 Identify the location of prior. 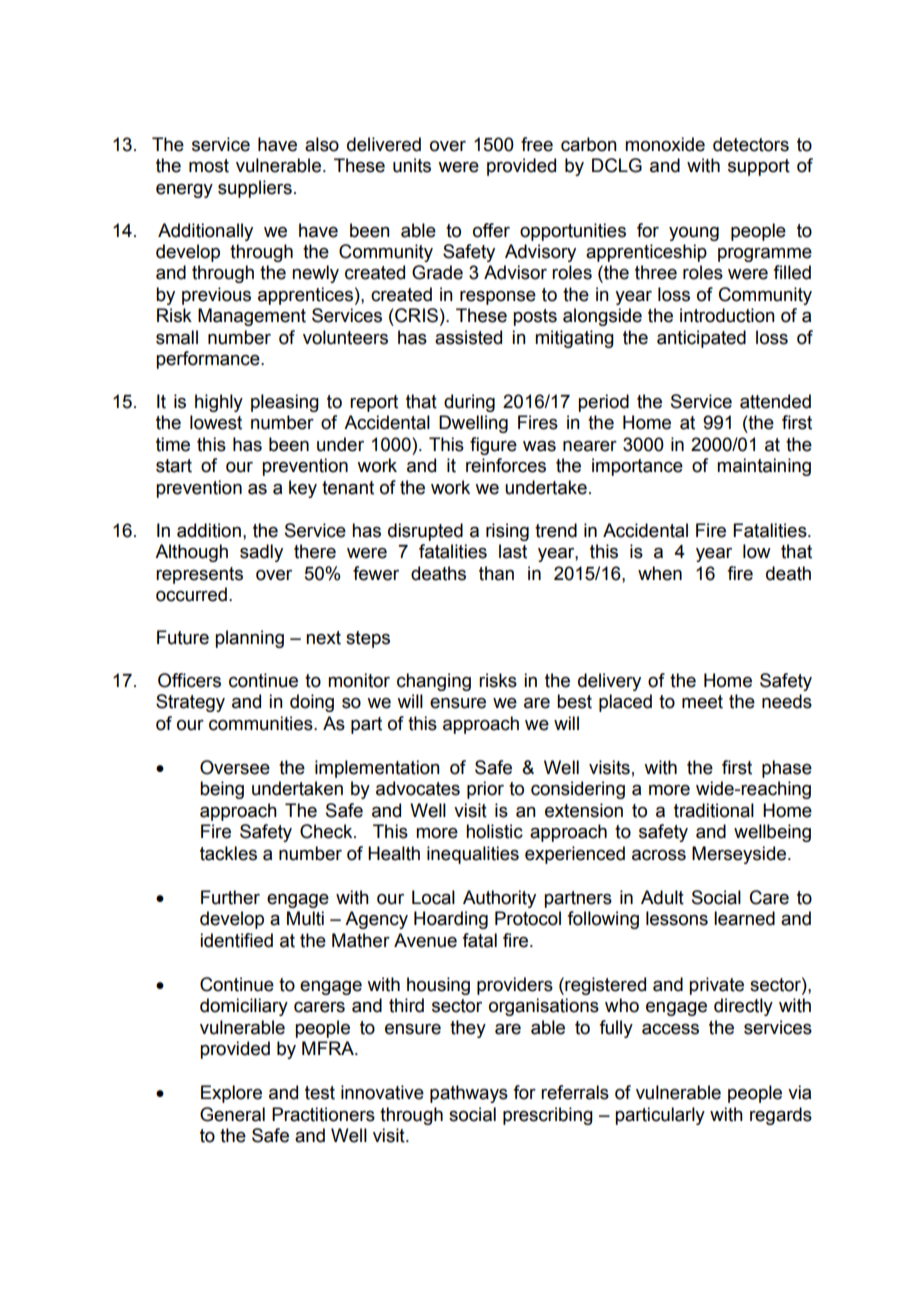
(485, 790).
